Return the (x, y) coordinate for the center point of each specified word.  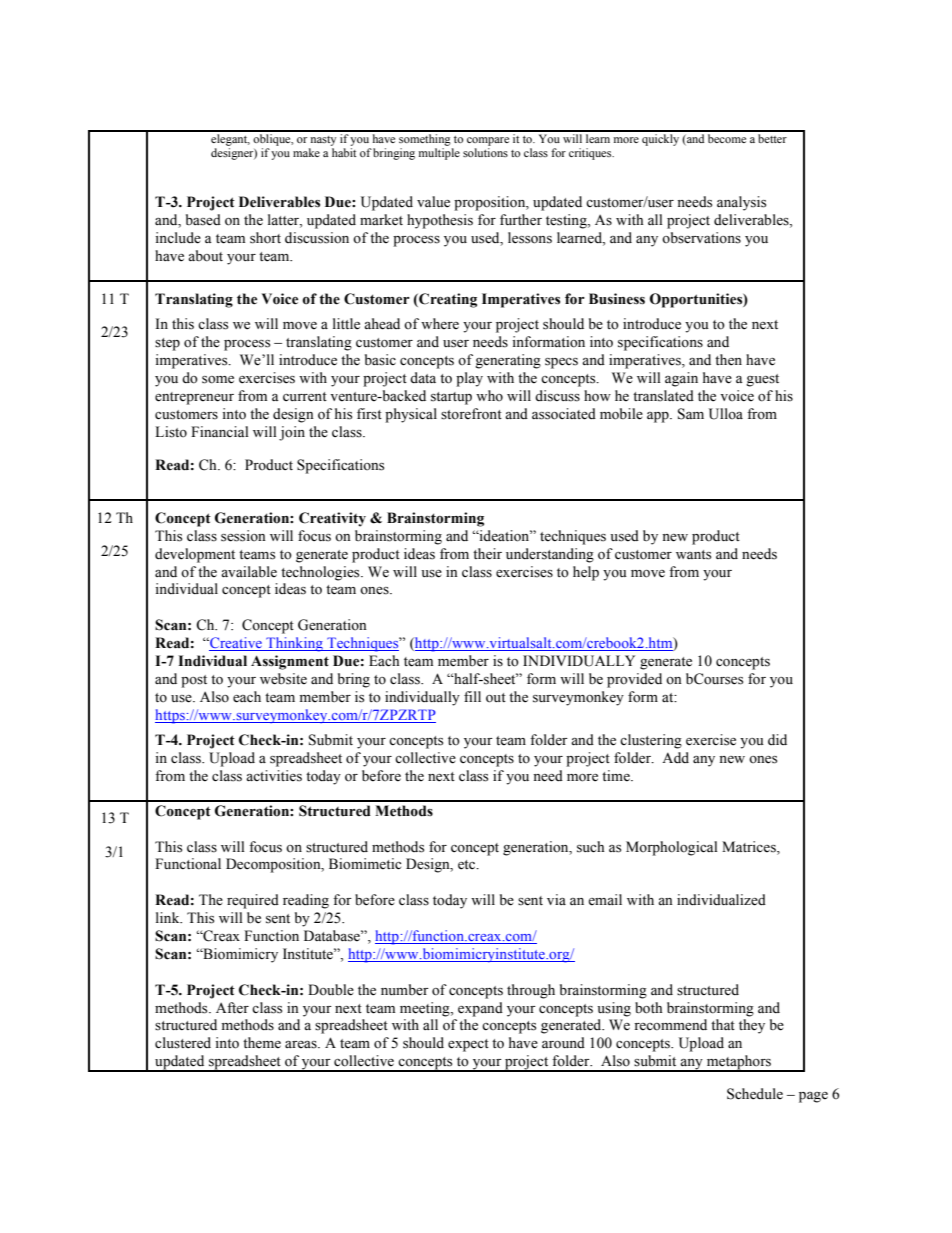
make (306, 152)
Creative (236, 644)
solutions (485, 152)
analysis (741, 203)
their (487, 554)
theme (262, 1043)
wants (693, 555)
